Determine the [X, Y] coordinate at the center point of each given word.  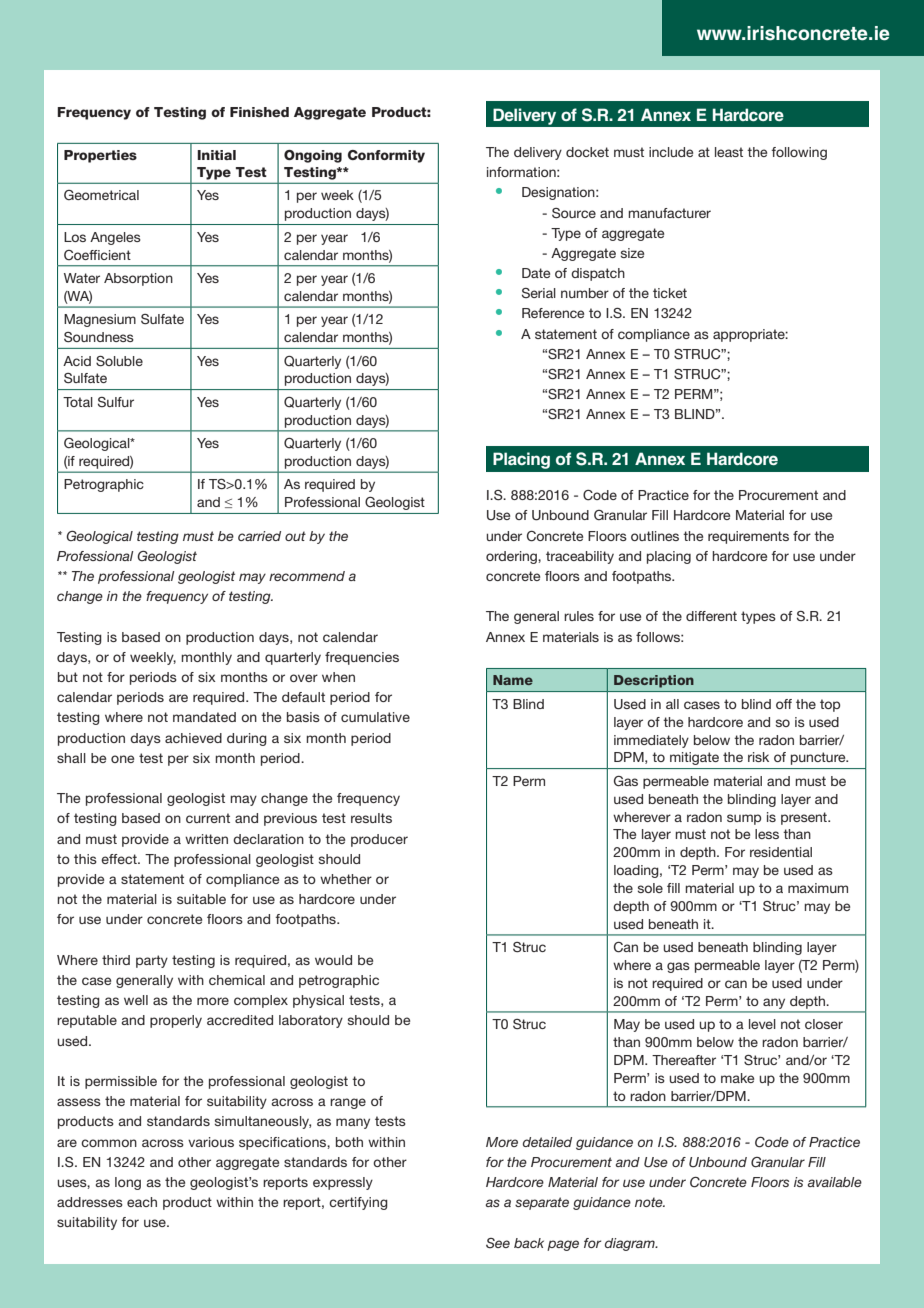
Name [513, 680]
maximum [818, 888]
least [729, 152]
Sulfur [116, 402]
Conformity [386, 156]
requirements [748, 537]
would [333, 960]
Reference [553, 313]
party [152, 961]
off [784, 704]
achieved [193, 738]
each [142, 1202]
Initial [216, 155]
